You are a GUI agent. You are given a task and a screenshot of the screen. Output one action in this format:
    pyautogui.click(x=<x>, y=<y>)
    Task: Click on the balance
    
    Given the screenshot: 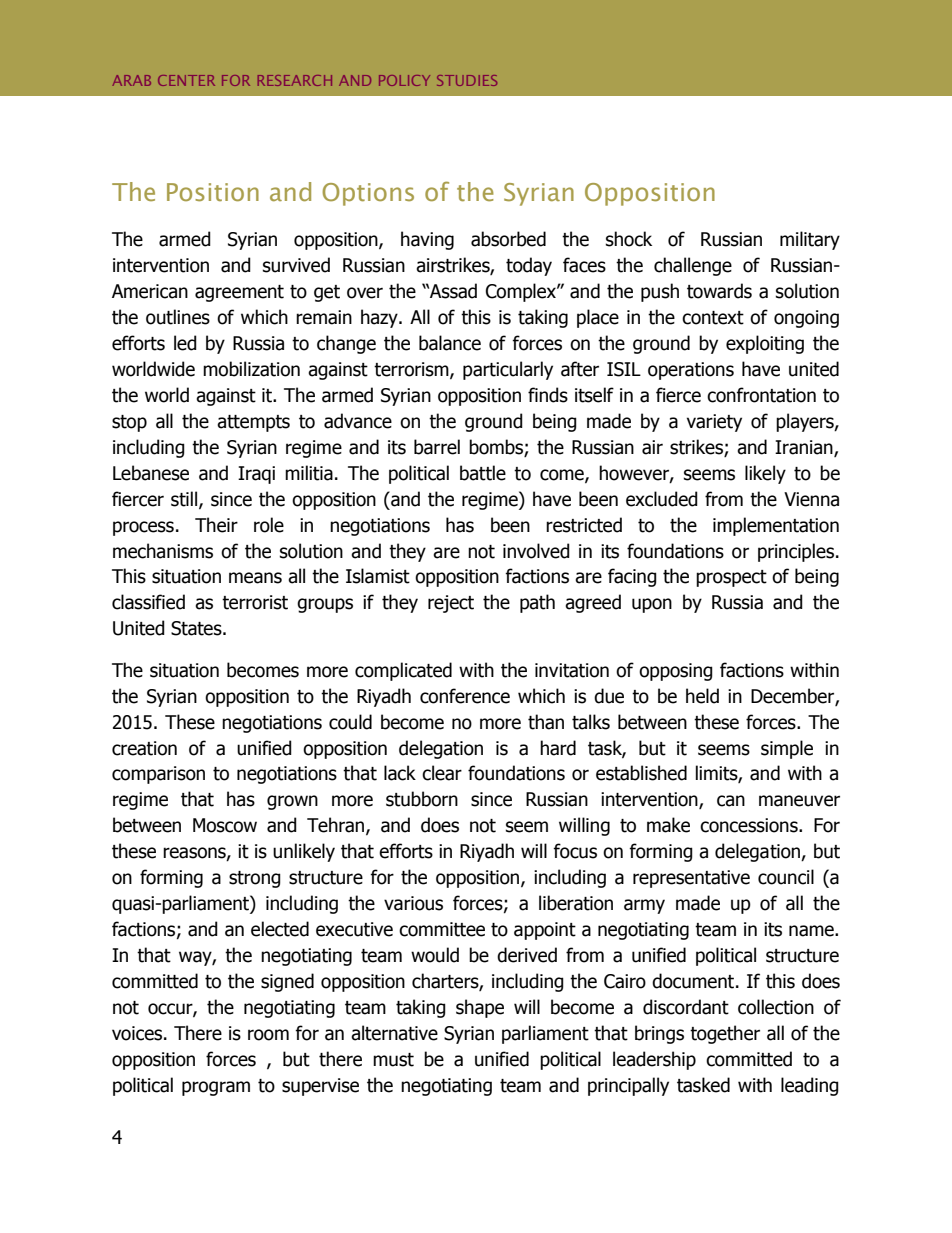 What is the action you would take?
    pyautogui.click(x=450, y=343)
